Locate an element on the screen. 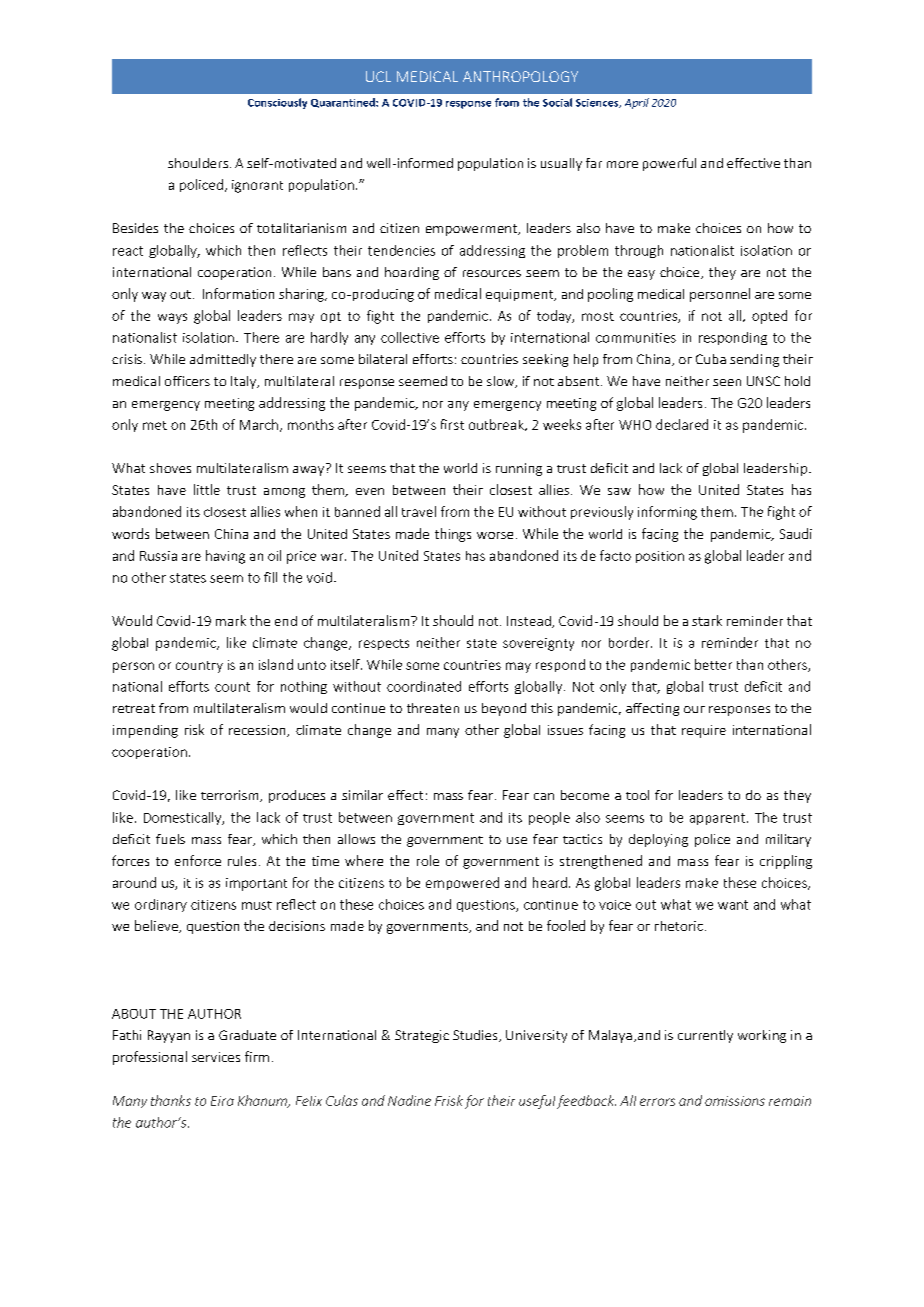  Consciously is located at coordinates (277, 103).
